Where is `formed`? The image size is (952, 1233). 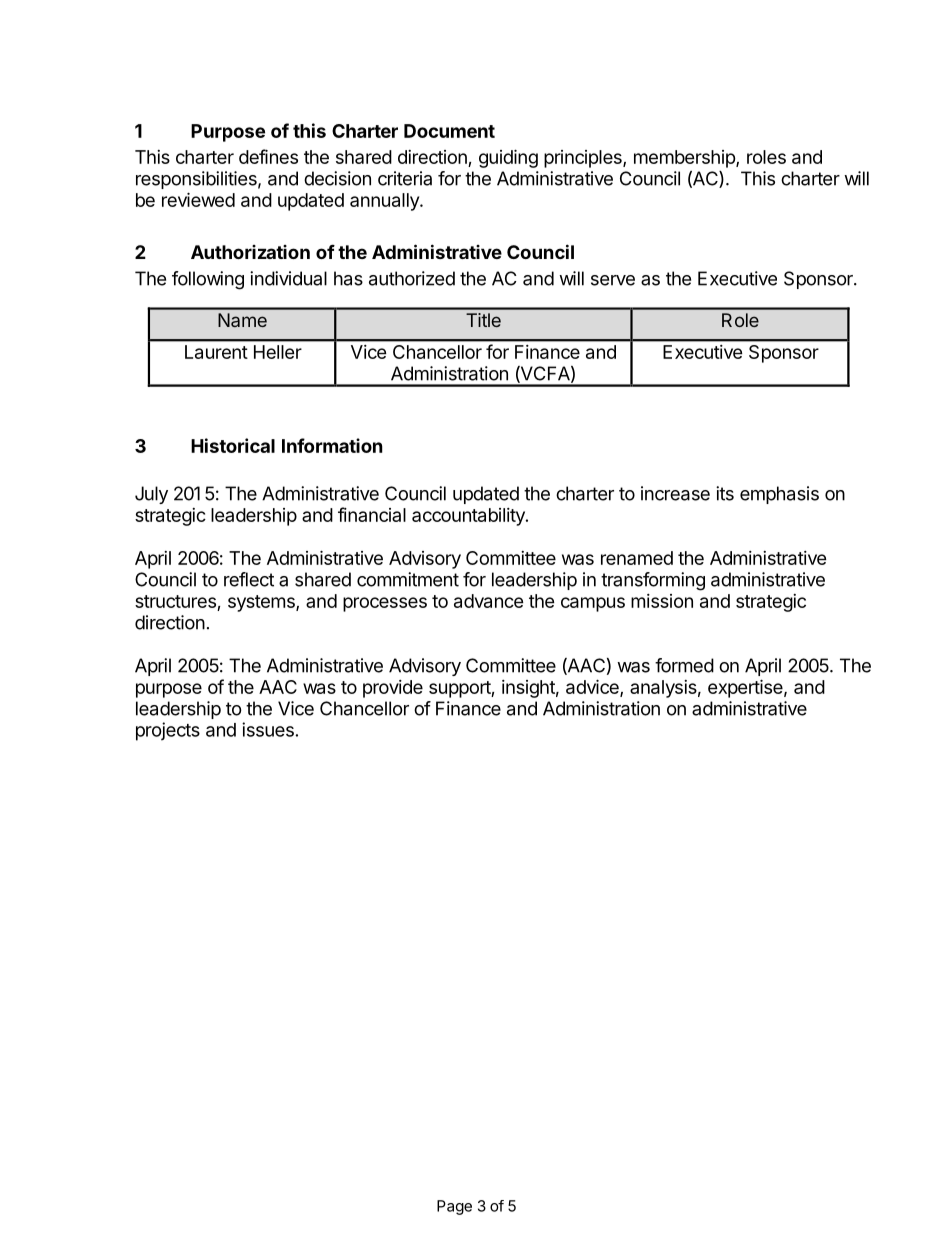
formed is located at coordinates (684, 665).
